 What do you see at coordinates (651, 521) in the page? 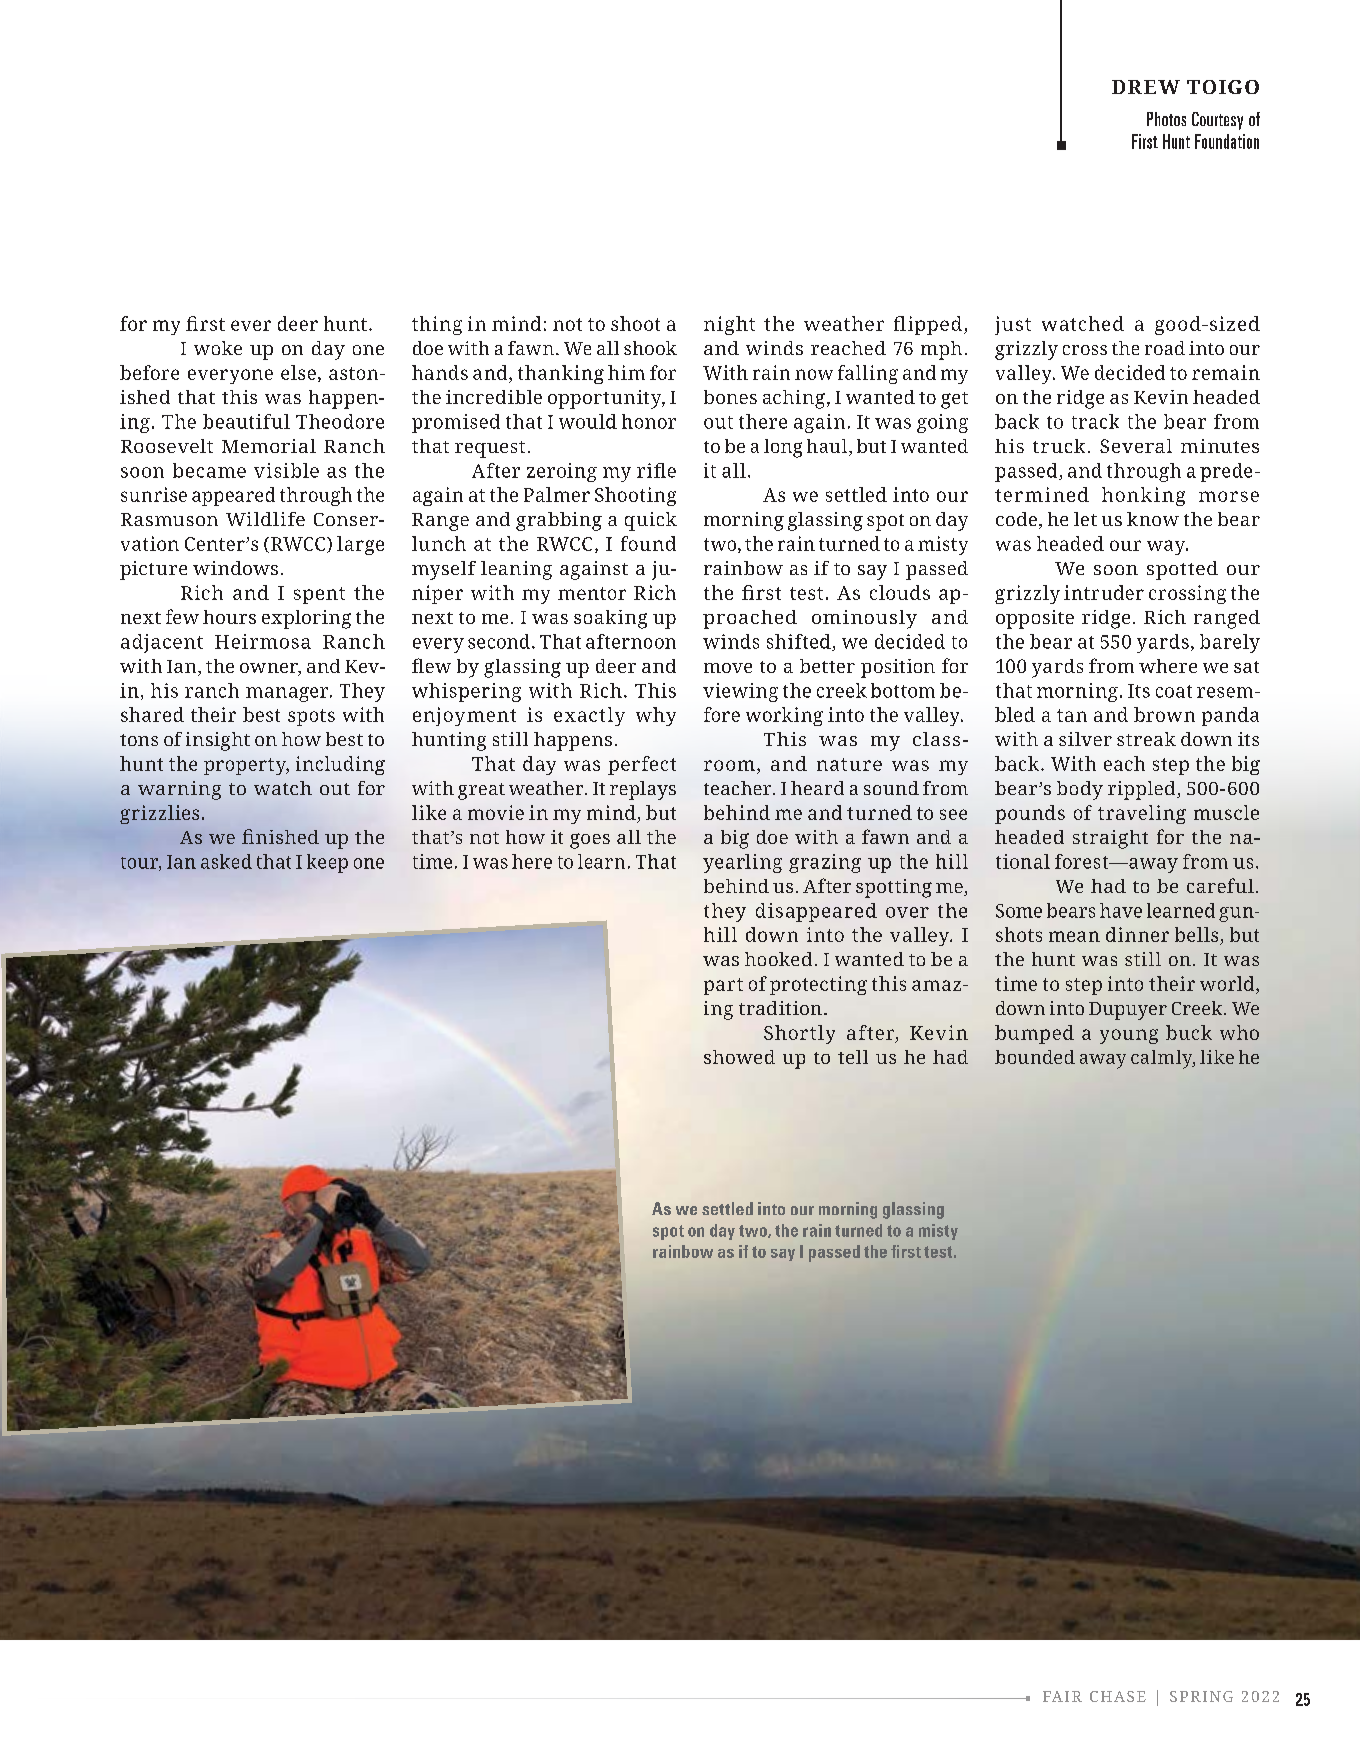
I see `quick` at bounding box center [651, 521].
